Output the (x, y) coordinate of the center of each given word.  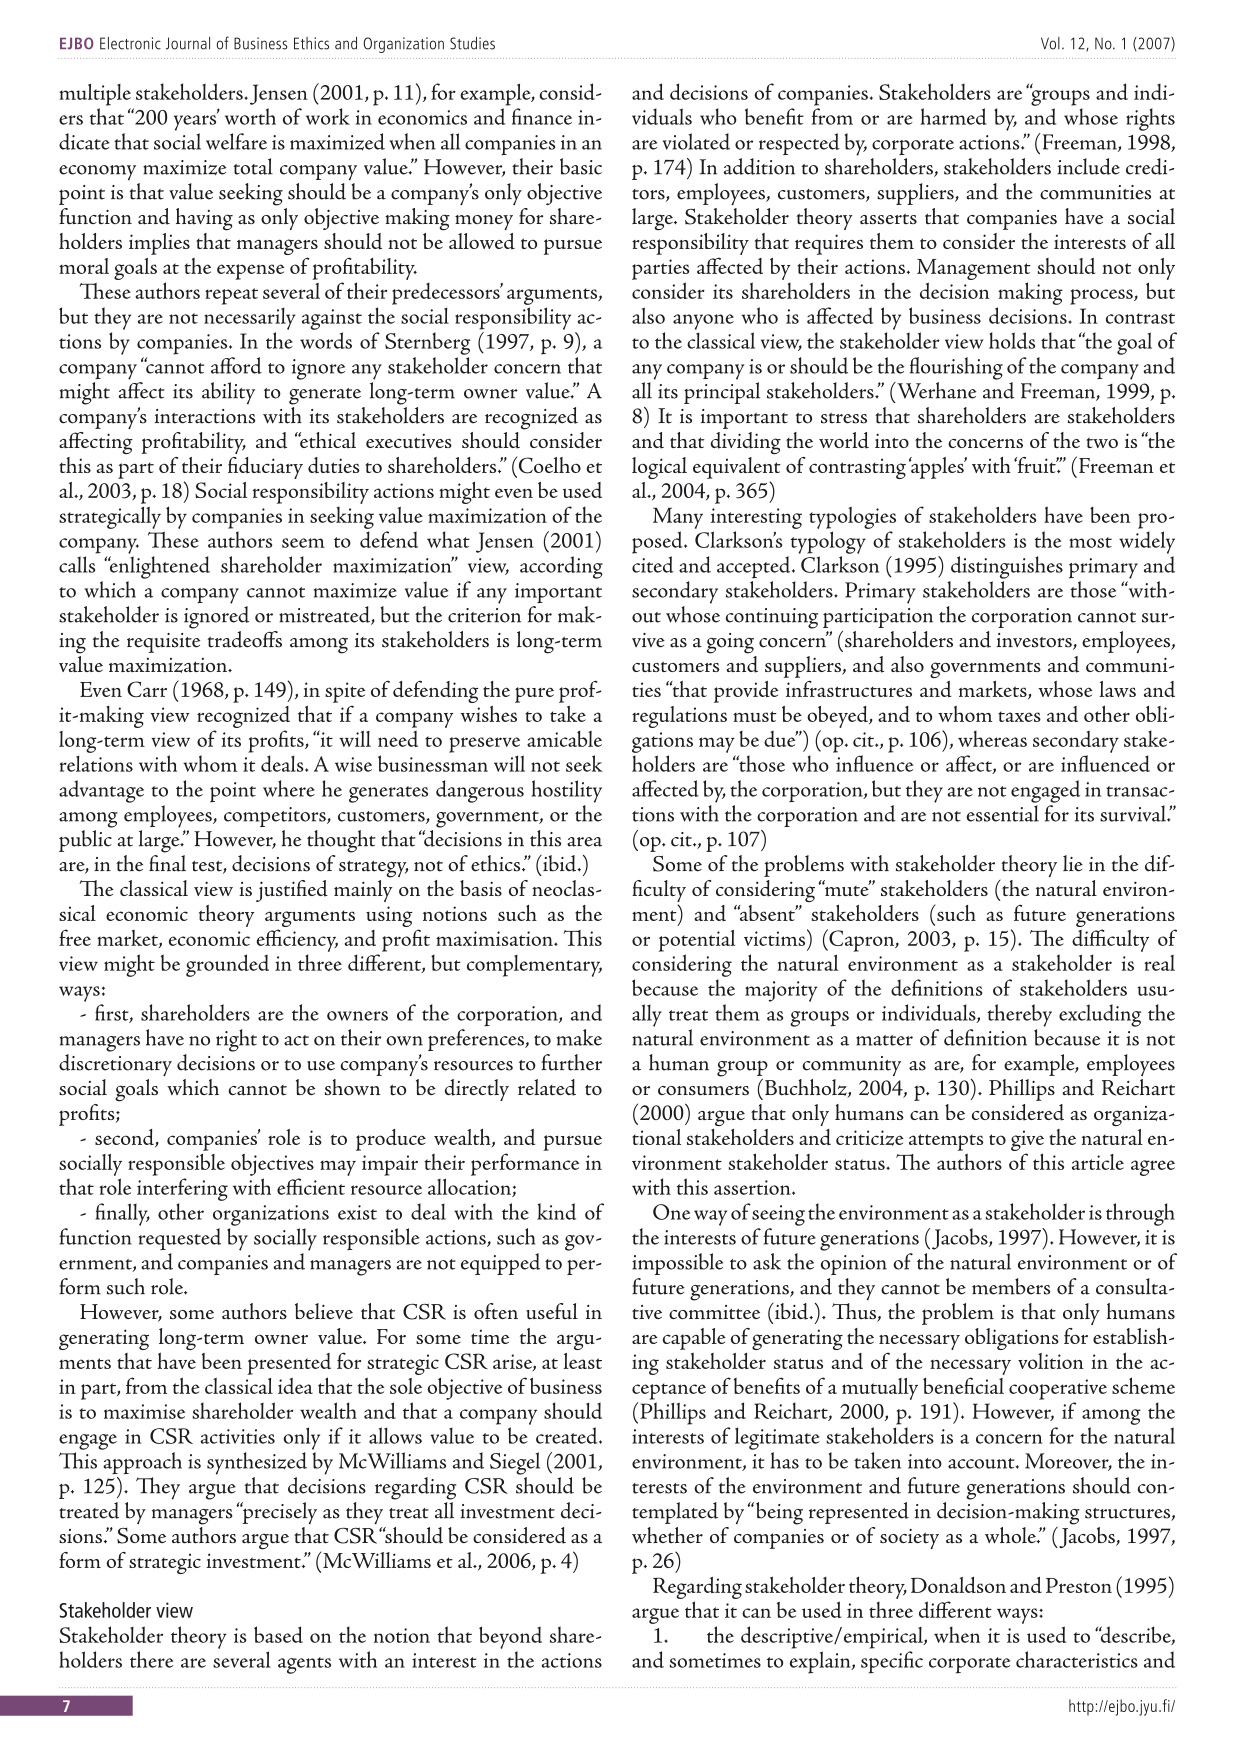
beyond (510, 1637)
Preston (1079, 1585)
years (195, 123)
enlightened (158, 567)
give (1027, 1140)
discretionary (115, 1064)
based (278, 1634)
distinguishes (1007, 567)
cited (653, 564)
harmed (953, 116)
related (547, 1087)
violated (696, 141)
